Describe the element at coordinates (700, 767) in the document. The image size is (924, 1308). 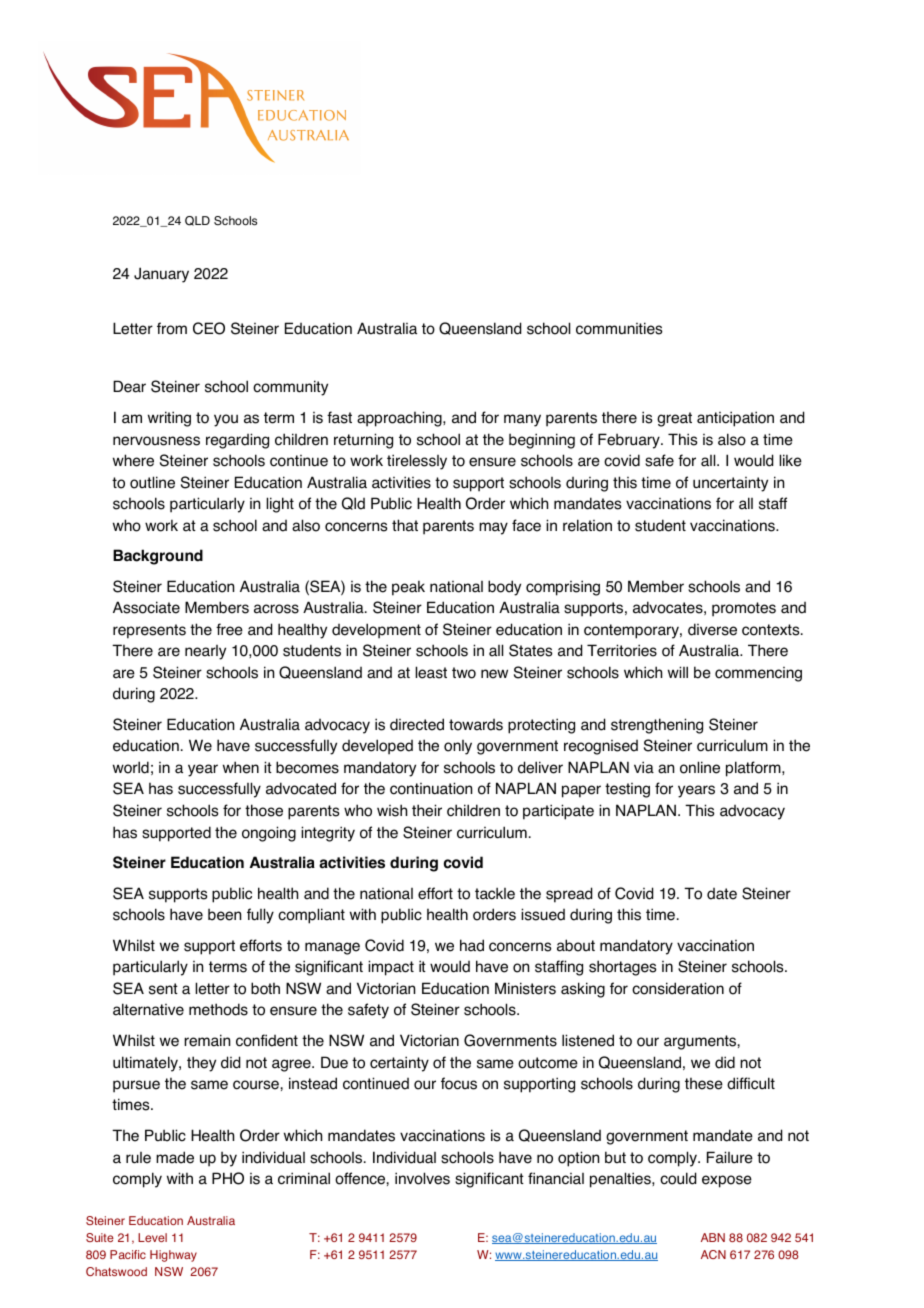
I see `online` at that location.
